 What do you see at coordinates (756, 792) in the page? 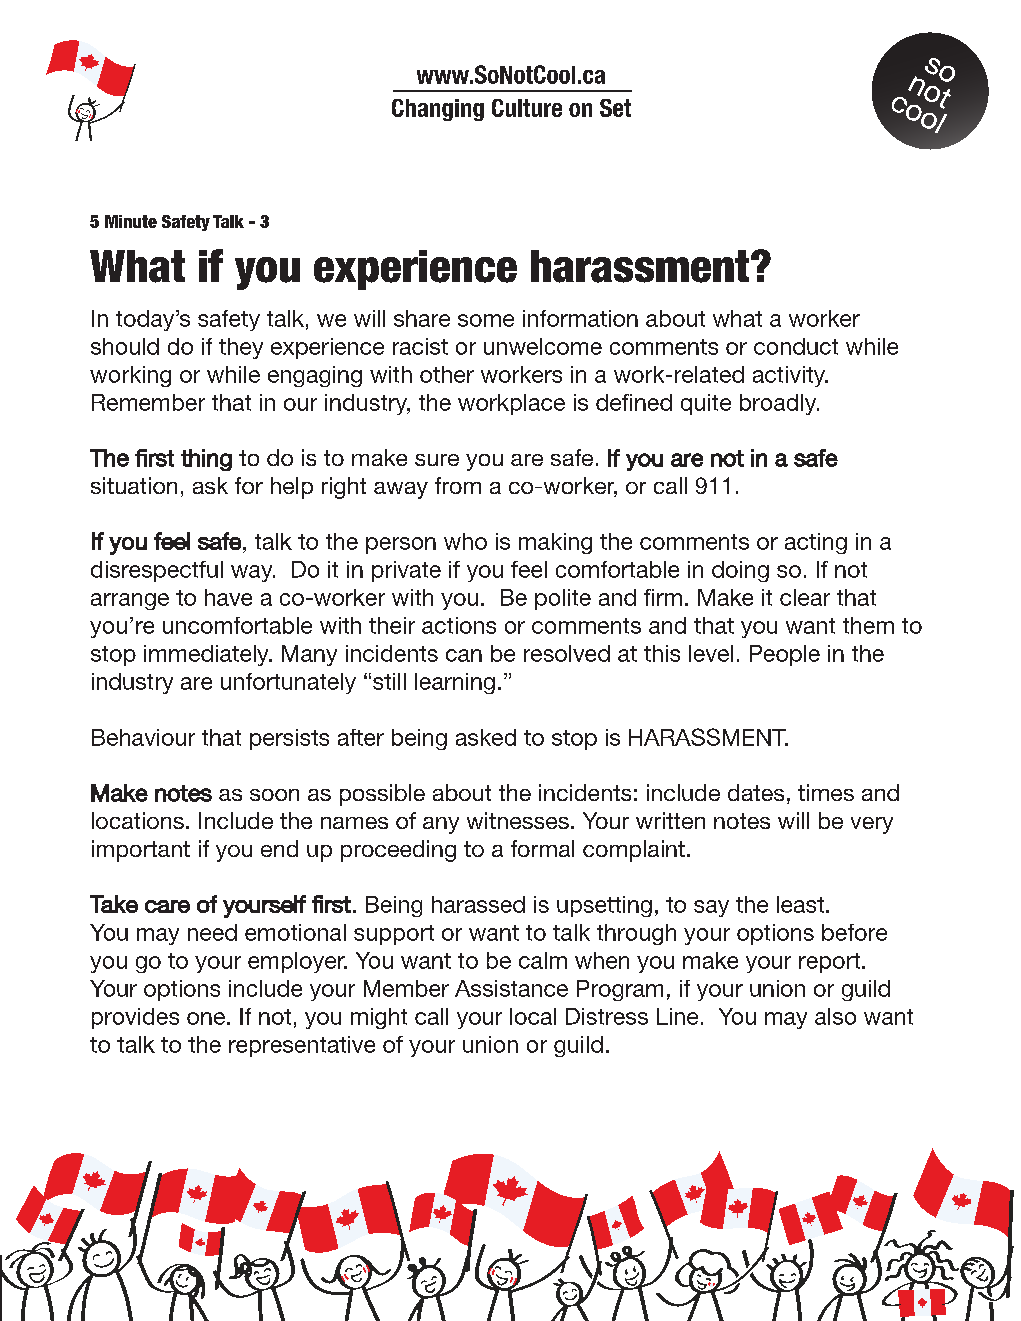
I see `dates` at bounding box center [756, 792].
